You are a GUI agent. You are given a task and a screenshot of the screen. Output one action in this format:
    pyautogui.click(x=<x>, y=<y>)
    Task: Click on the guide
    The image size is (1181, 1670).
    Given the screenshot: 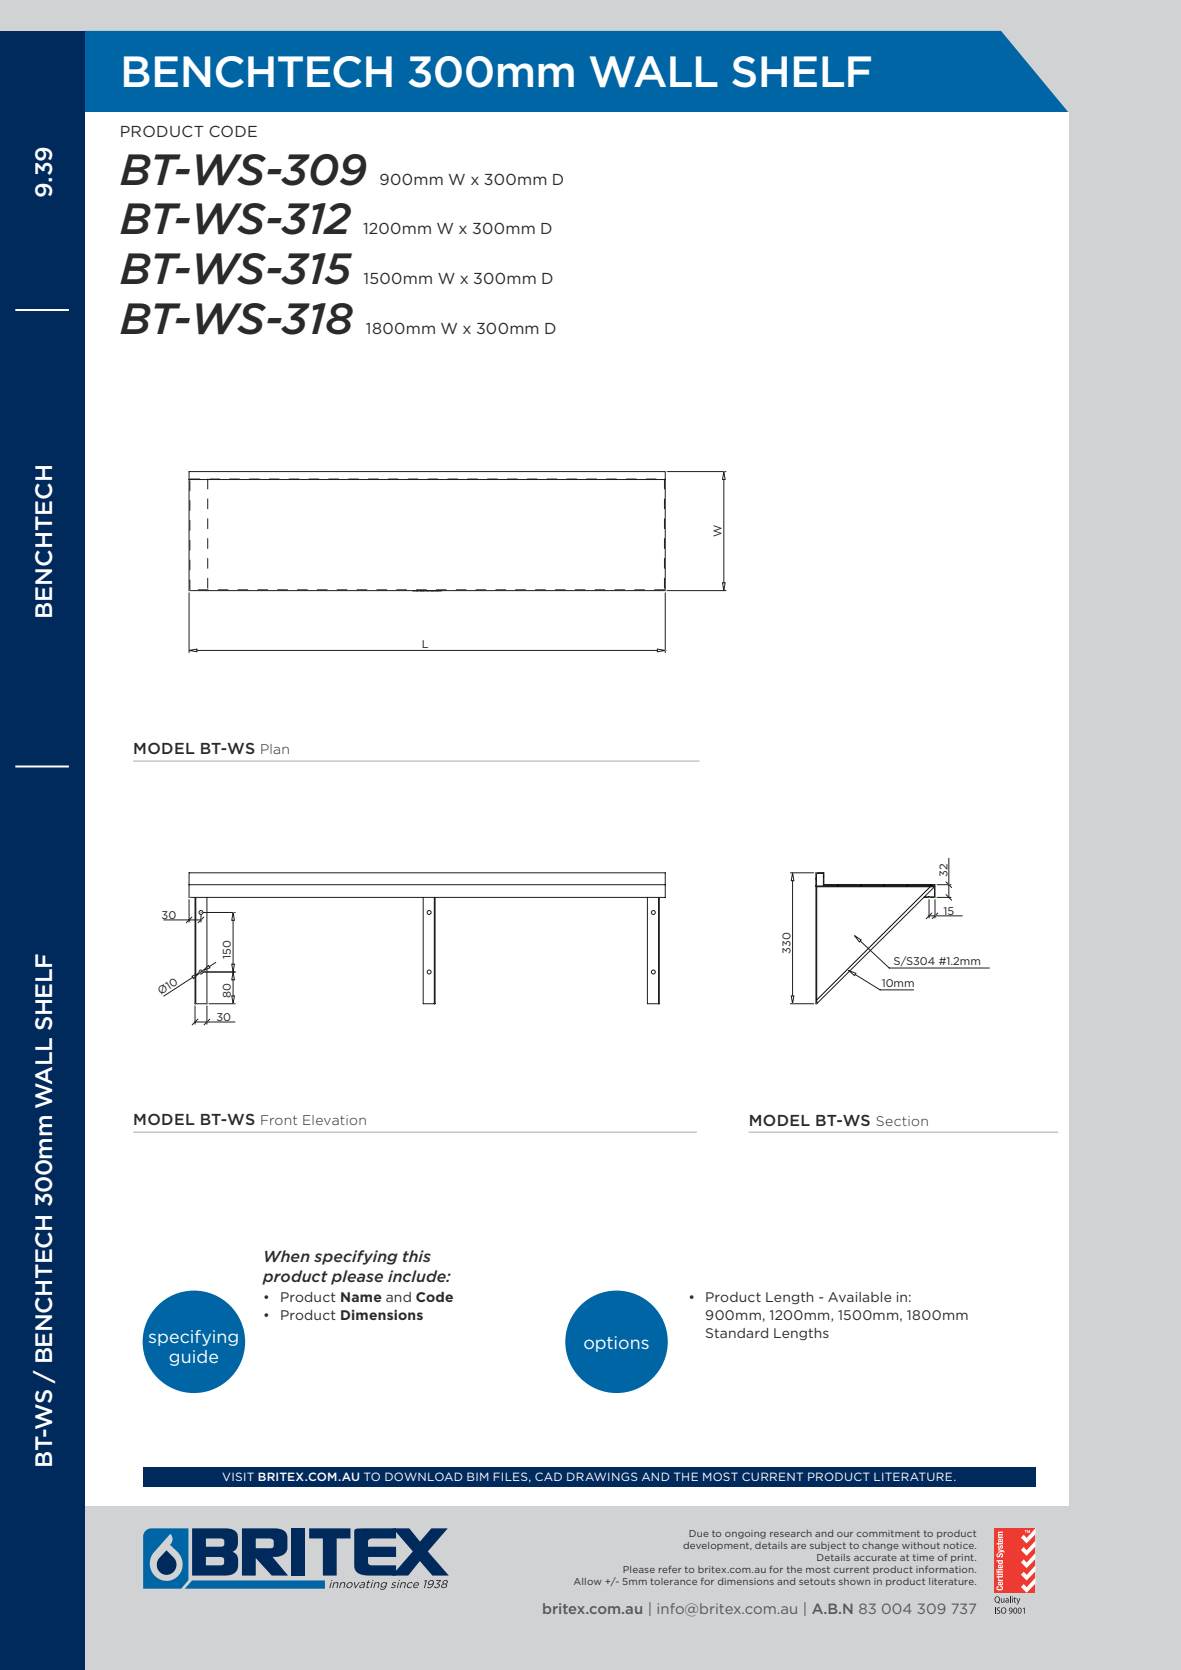 What is the action you would take?
    pyautogui.click(x=193, y=1358)
